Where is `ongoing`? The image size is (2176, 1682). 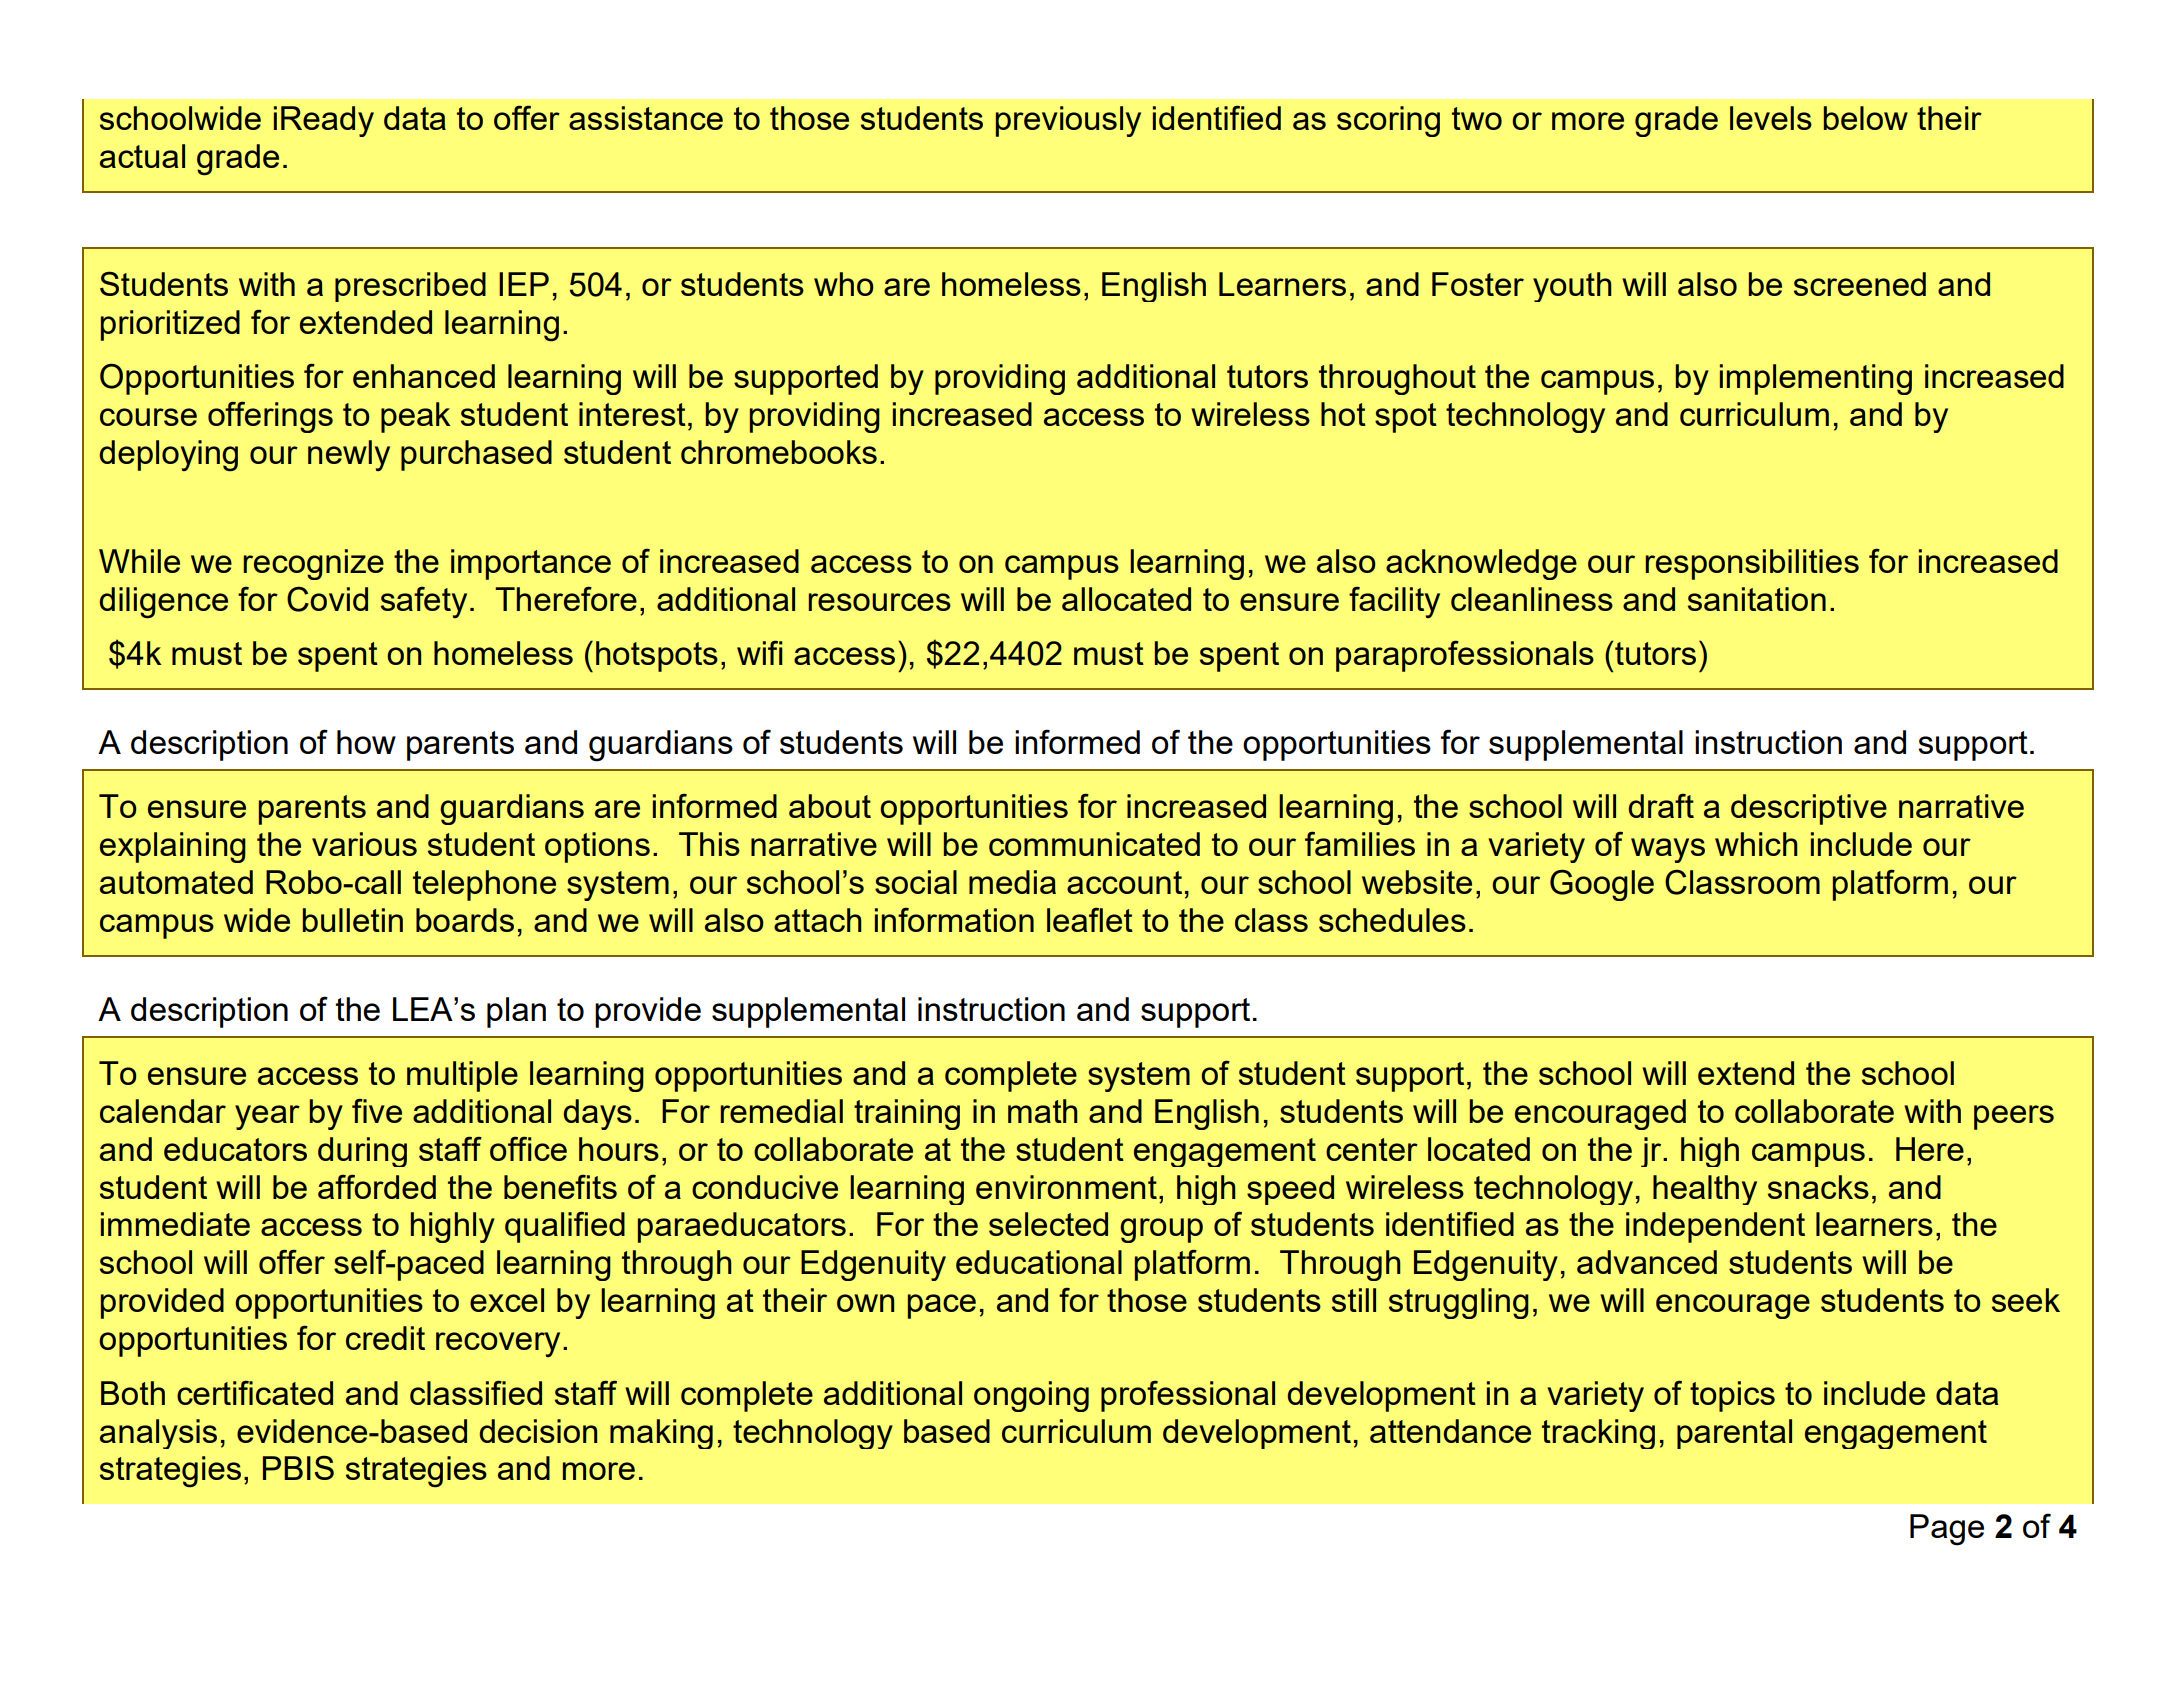
ongoing is located at coordinates (1031, 1396).
